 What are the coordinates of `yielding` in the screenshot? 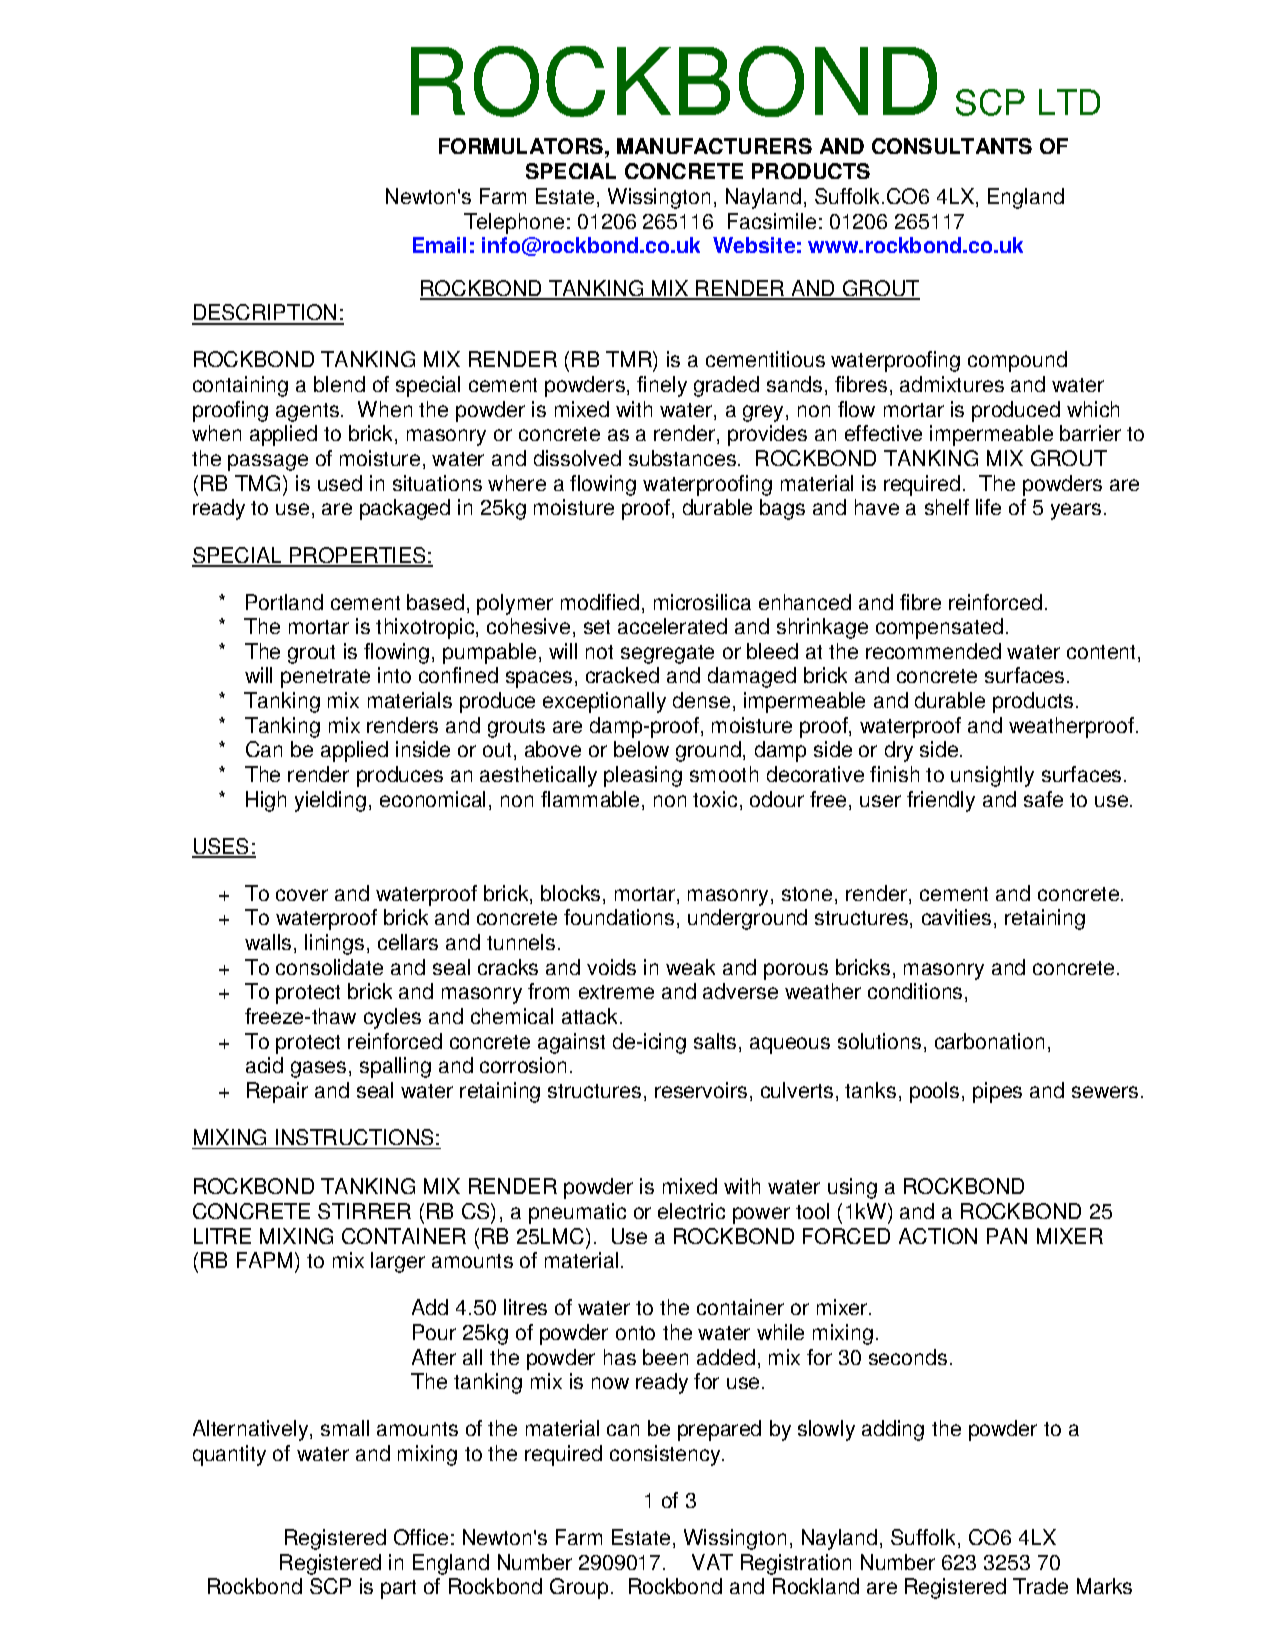 It's located at (330, 801).
